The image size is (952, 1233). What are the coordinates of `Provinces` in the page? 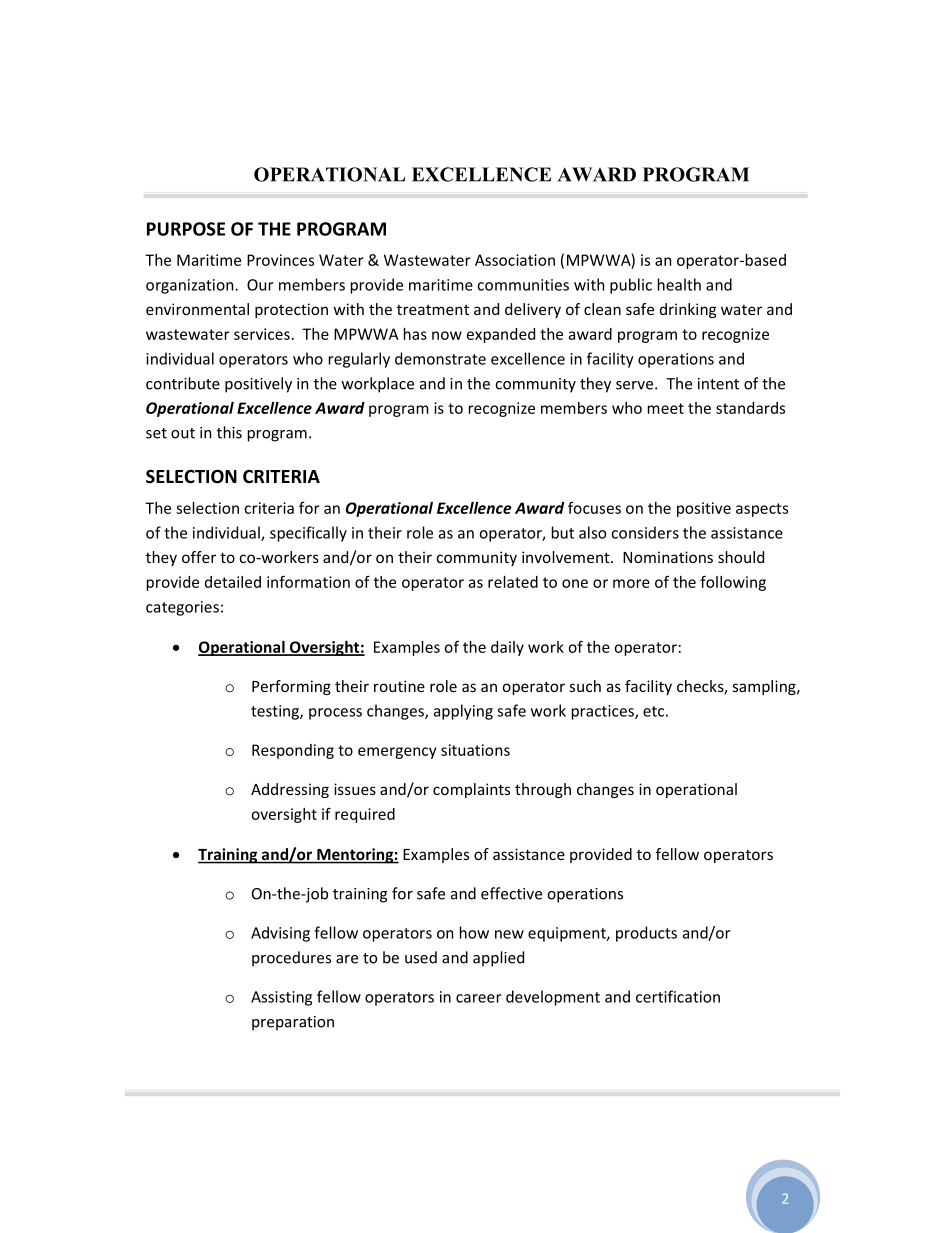 It's located at (280, 260).
